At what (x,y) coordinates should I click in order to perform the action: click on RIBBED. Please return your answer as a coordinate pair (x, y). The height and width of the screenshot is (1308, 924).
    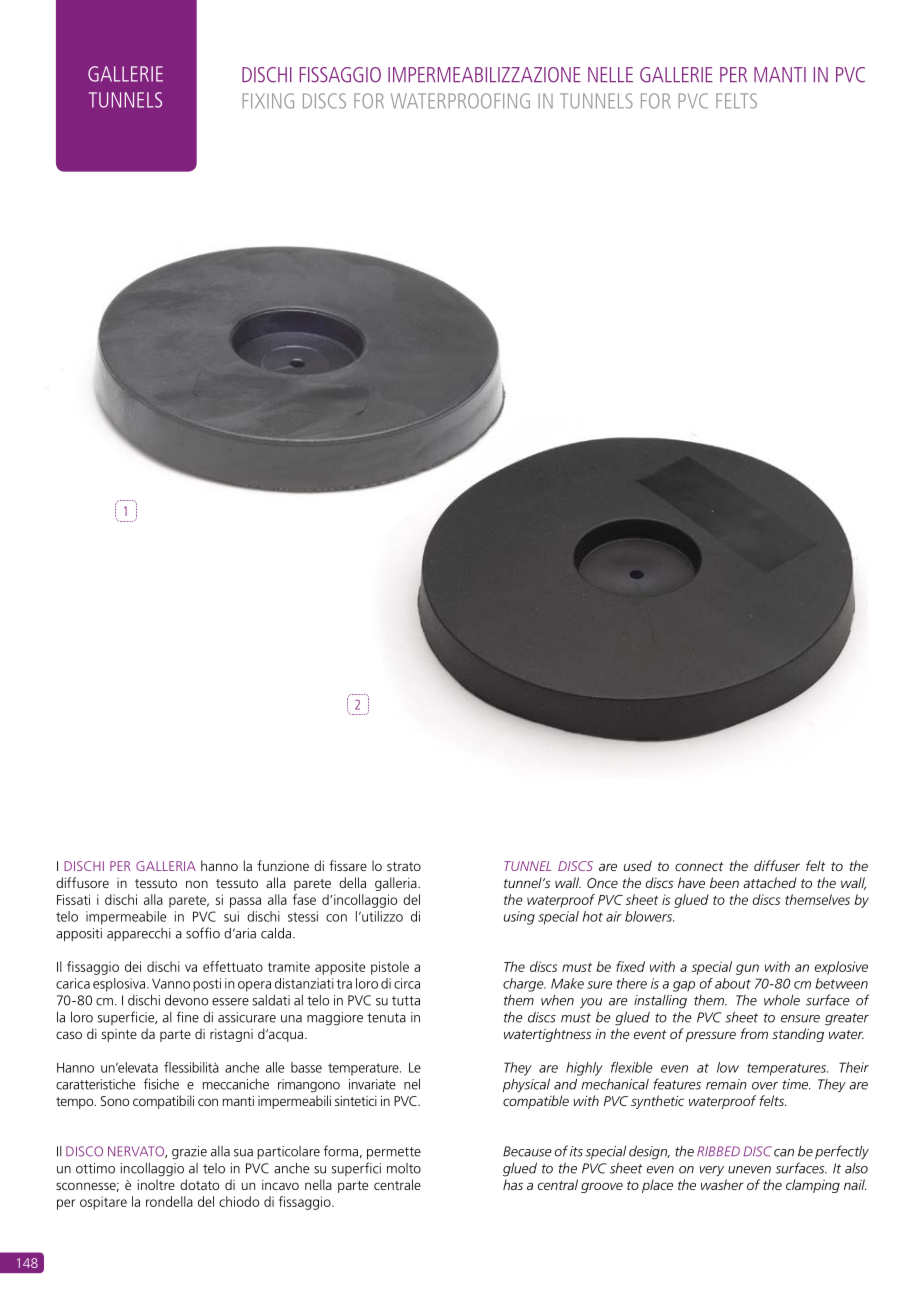
    Looking at the image, I should click on (718, 1151).
